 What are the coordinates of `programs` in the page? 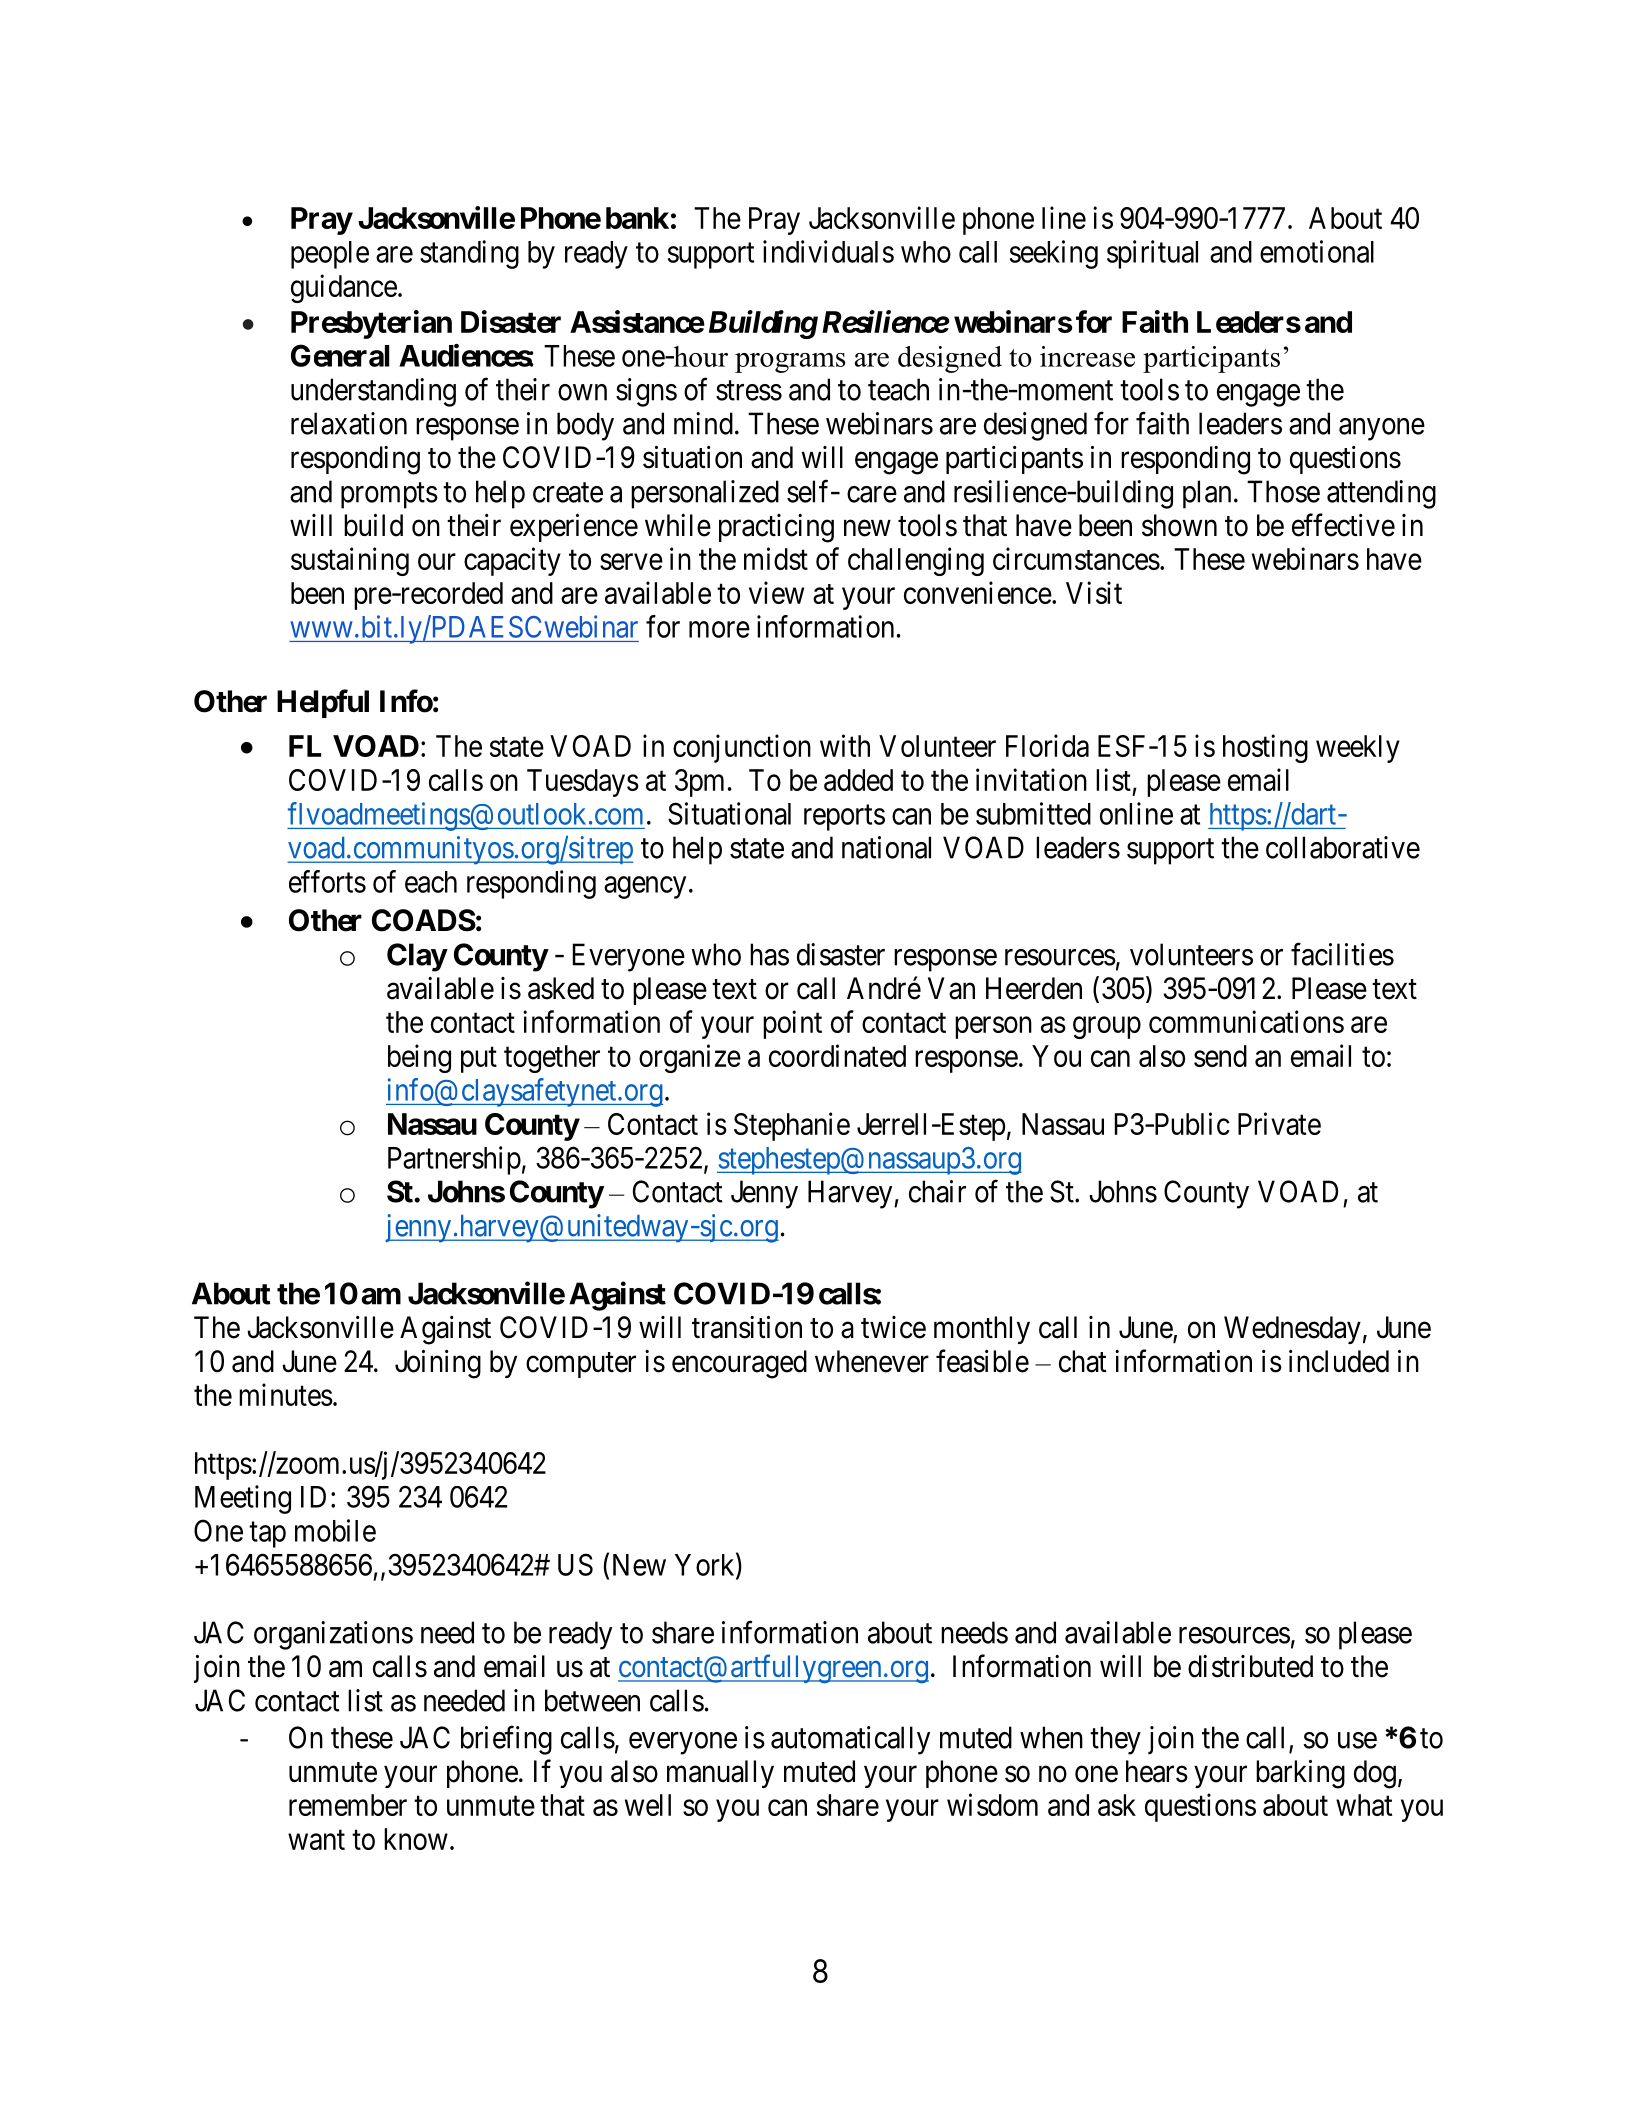 It's located at (790, 363).
